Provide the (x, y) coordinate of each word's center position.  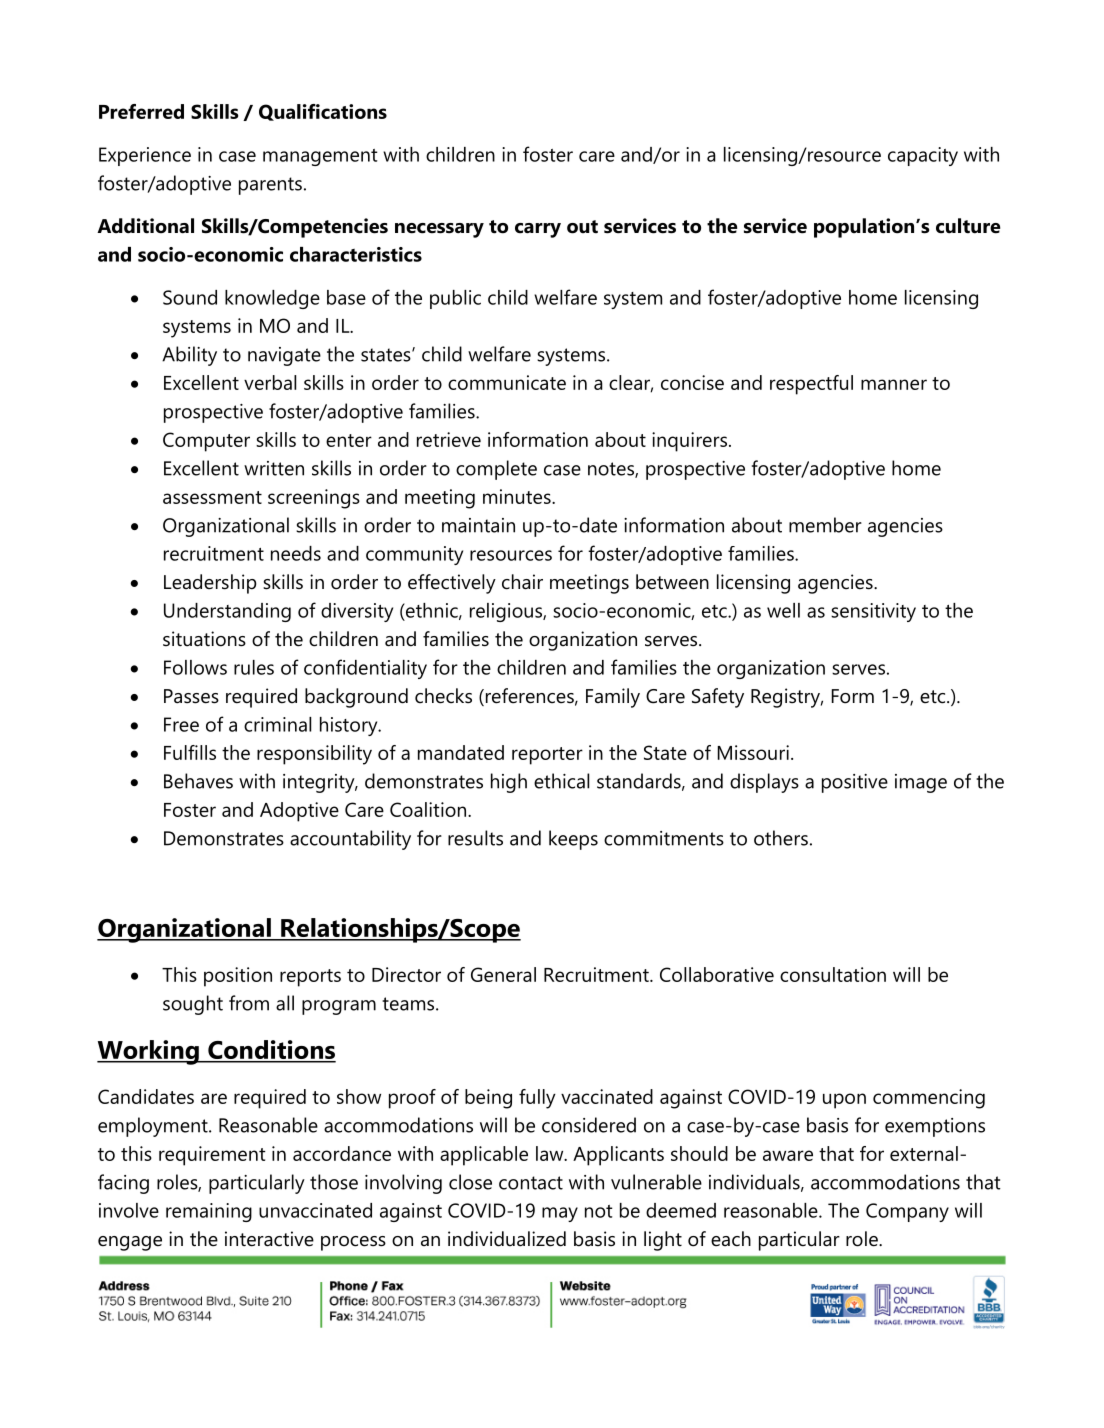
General (503, 974)
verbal (270, 382)
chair (522, 582)
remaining (209, 1212)
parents (270, 186)
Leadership (210, 584)
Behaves (198, 781)
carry (538, 230)
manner (894, 384)
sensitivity (873, 612)
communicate (507, 382)
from (249, 1003)
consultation (833, 974)
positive (855, 783)
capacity (923, 156)
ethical (561, 781)
